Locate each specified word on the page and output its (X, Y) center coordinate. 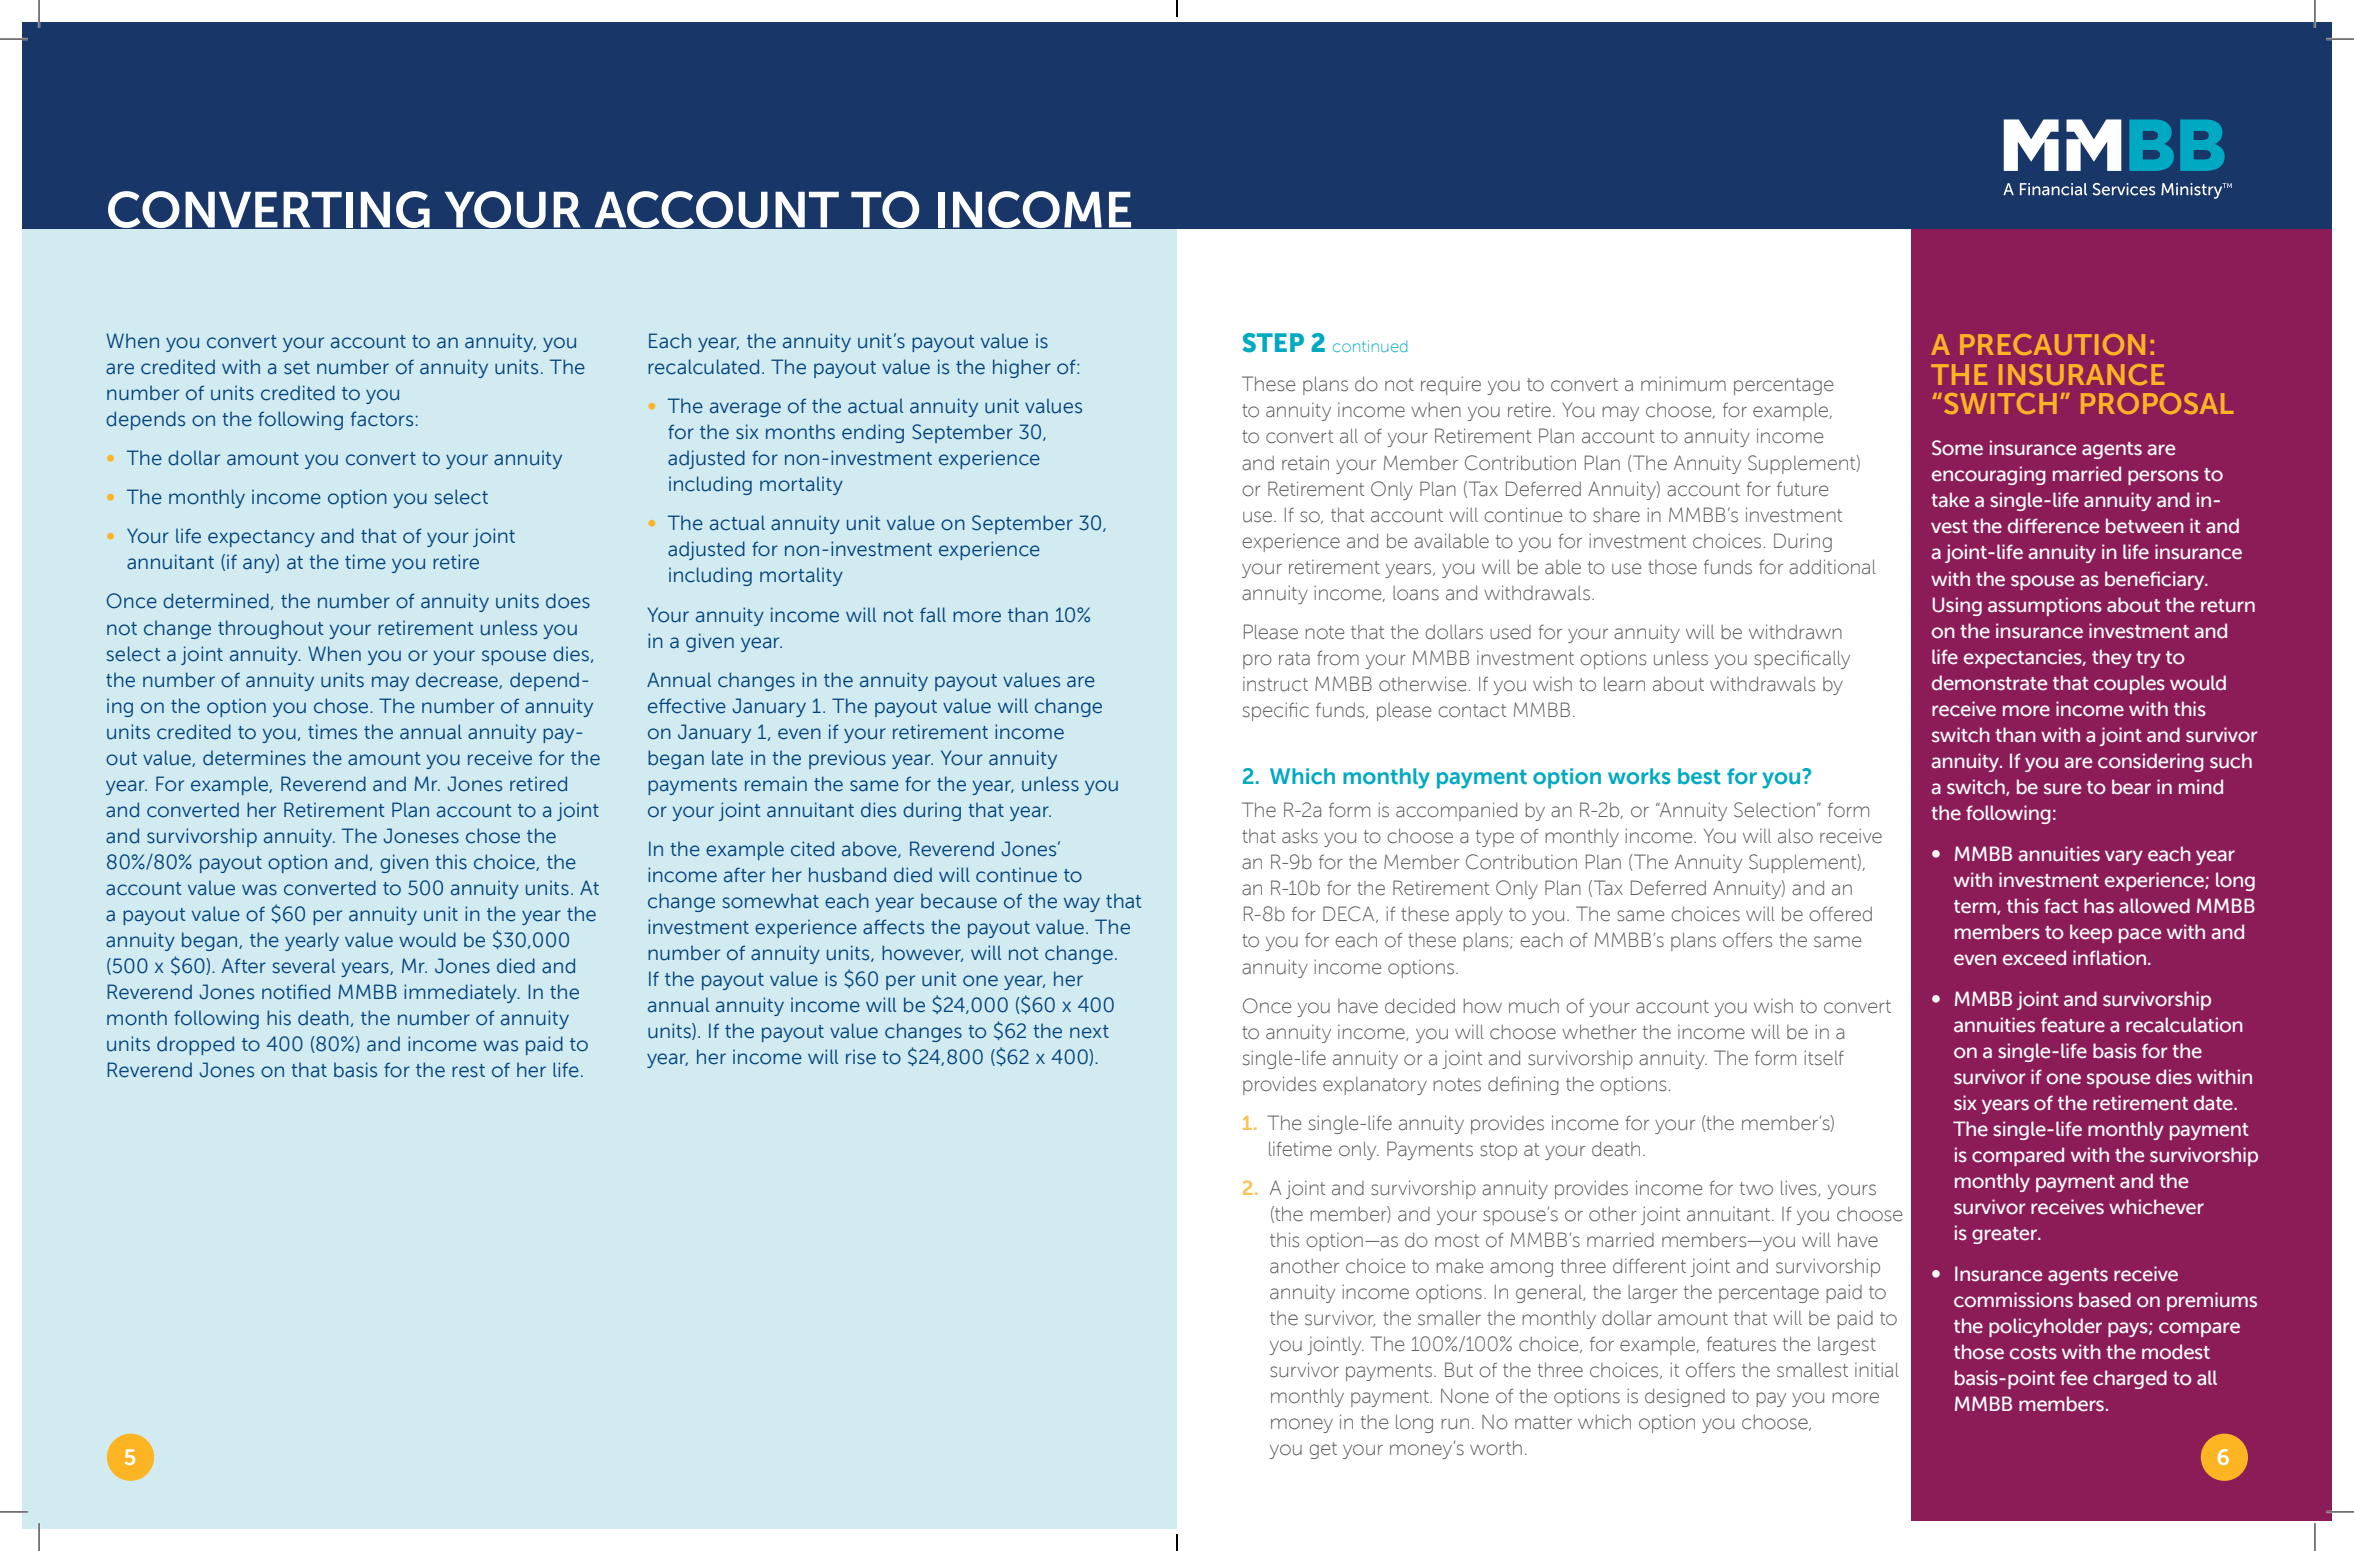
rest (468, 1071)
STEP (1273, 343)
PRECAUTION (2052, 344)
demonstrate (1989, 683)
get (1323, 1450)
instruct (1275, 684)
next (1089, 1032)
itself (1824, 1058)
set (297, 368)
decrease (458, 680)
